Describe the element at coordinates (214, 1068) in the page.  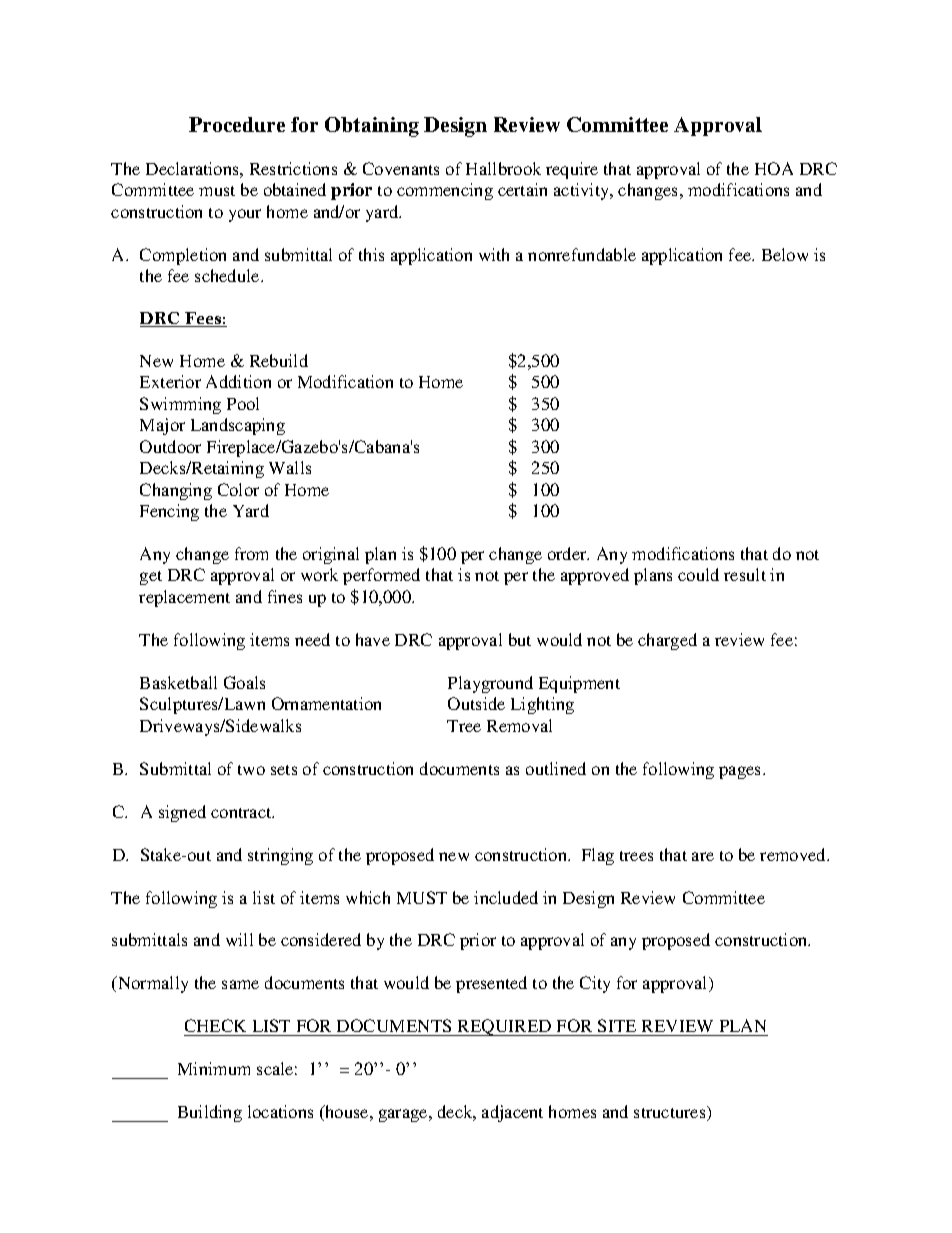
I see `Minimum` at that location.
